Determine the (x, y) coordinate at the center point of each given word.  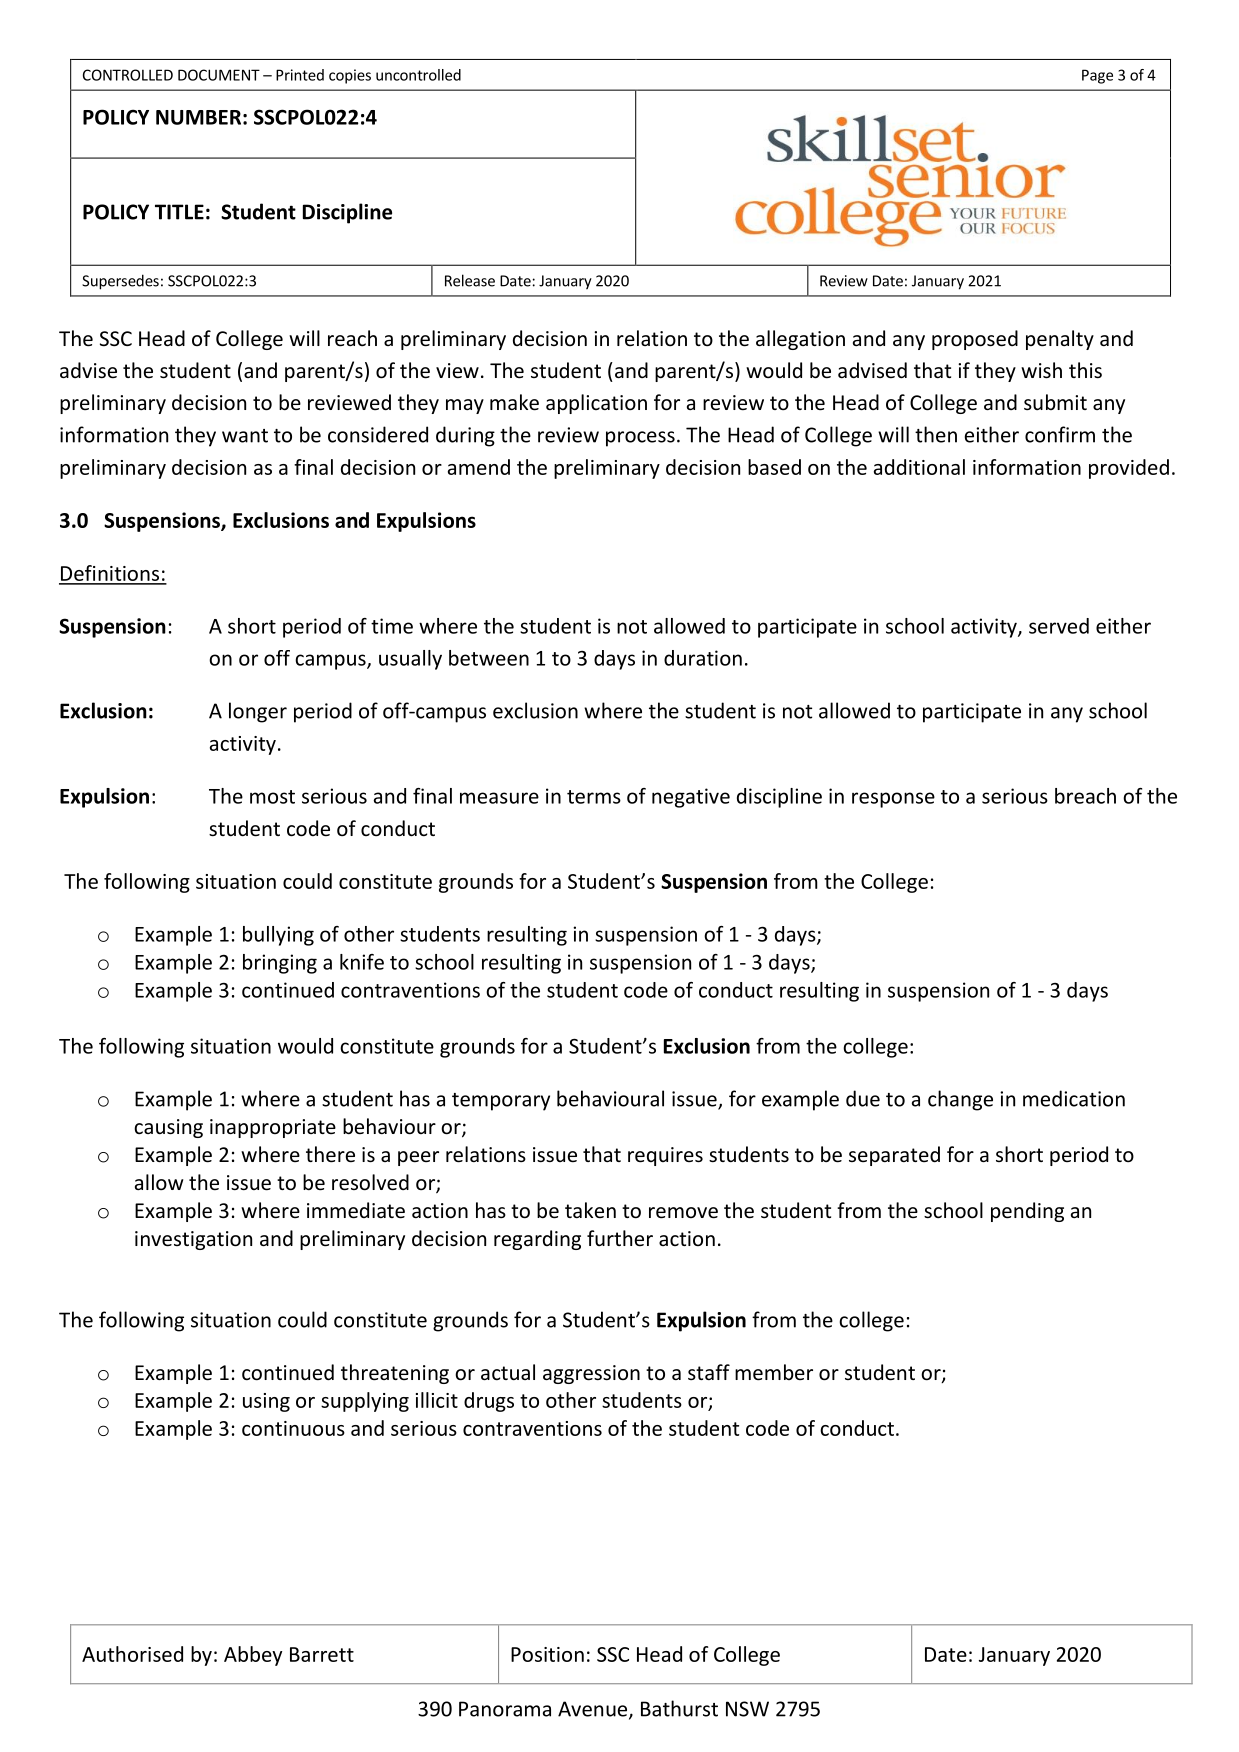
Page (1097, 76)
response (893, 800)
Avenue (594, 1710)
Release (470, 280)
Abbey (253, 1656)
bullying (278, 936)
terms (594, 797)
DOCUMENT (219, 75)
